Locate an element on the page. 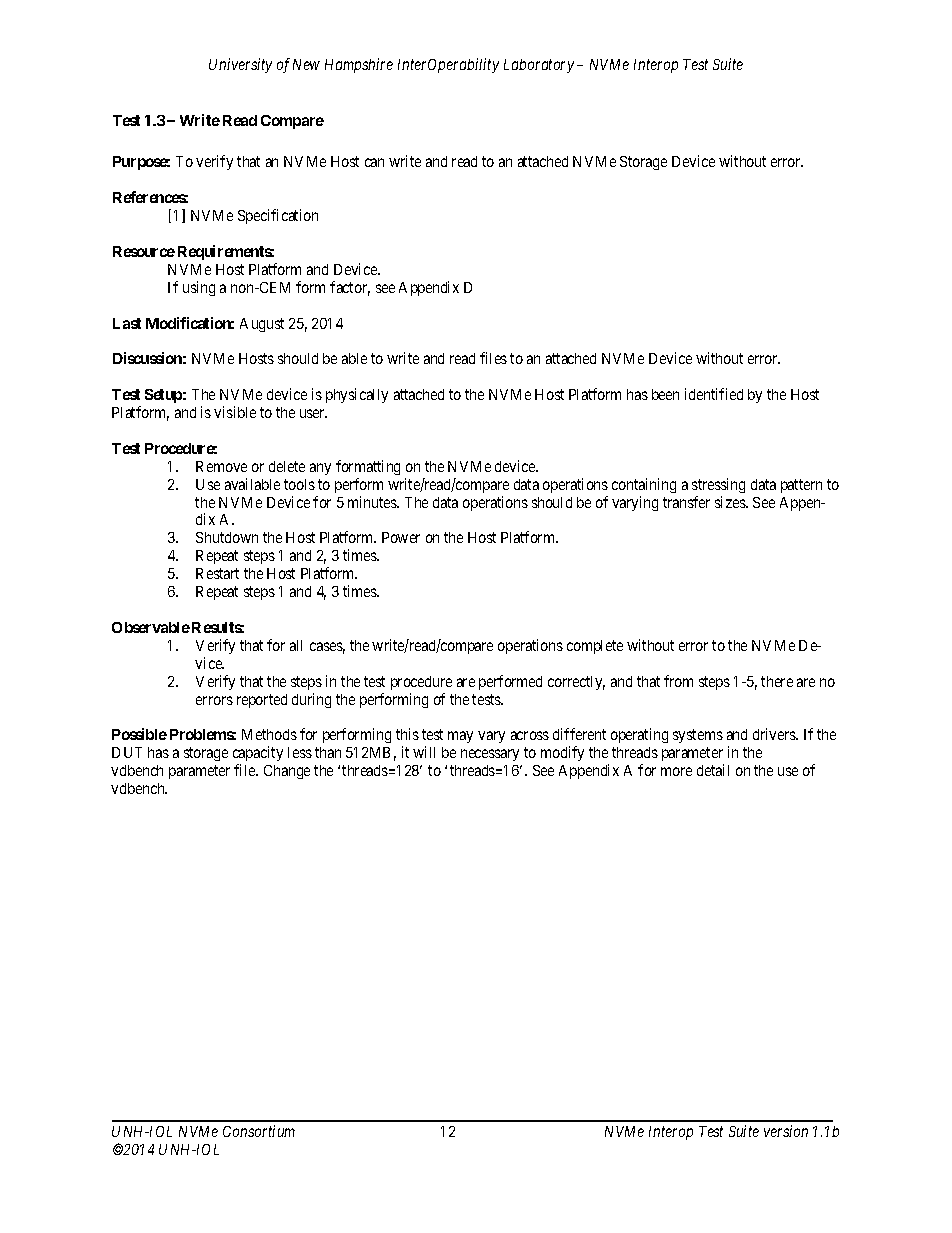 Image resolution: width=952 pixels, height=1233 pixels. physically is located at coordinates (357, 395).
